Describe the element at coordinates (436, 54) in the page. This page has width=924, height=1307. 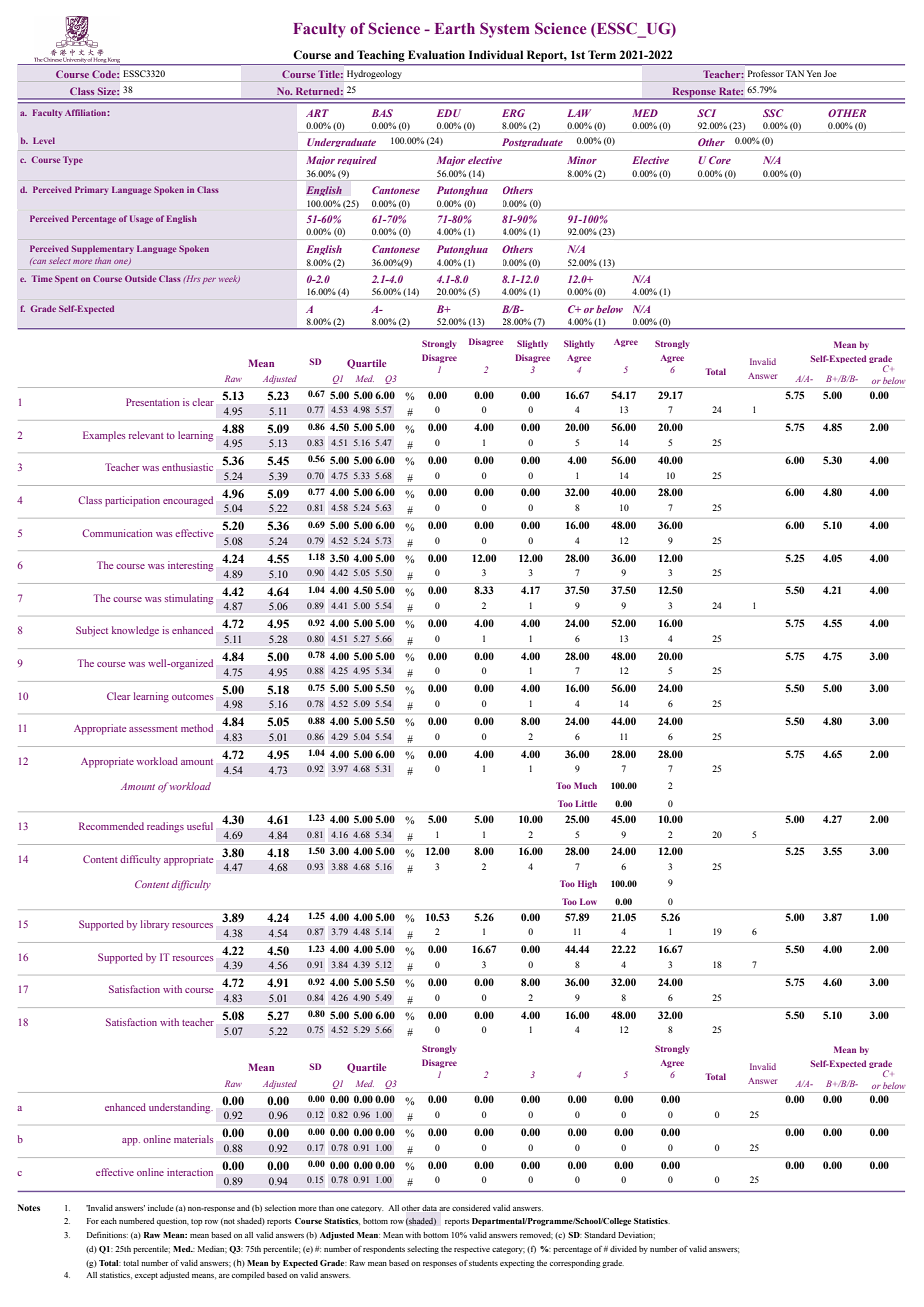
I see `Evaluation` at that location.
